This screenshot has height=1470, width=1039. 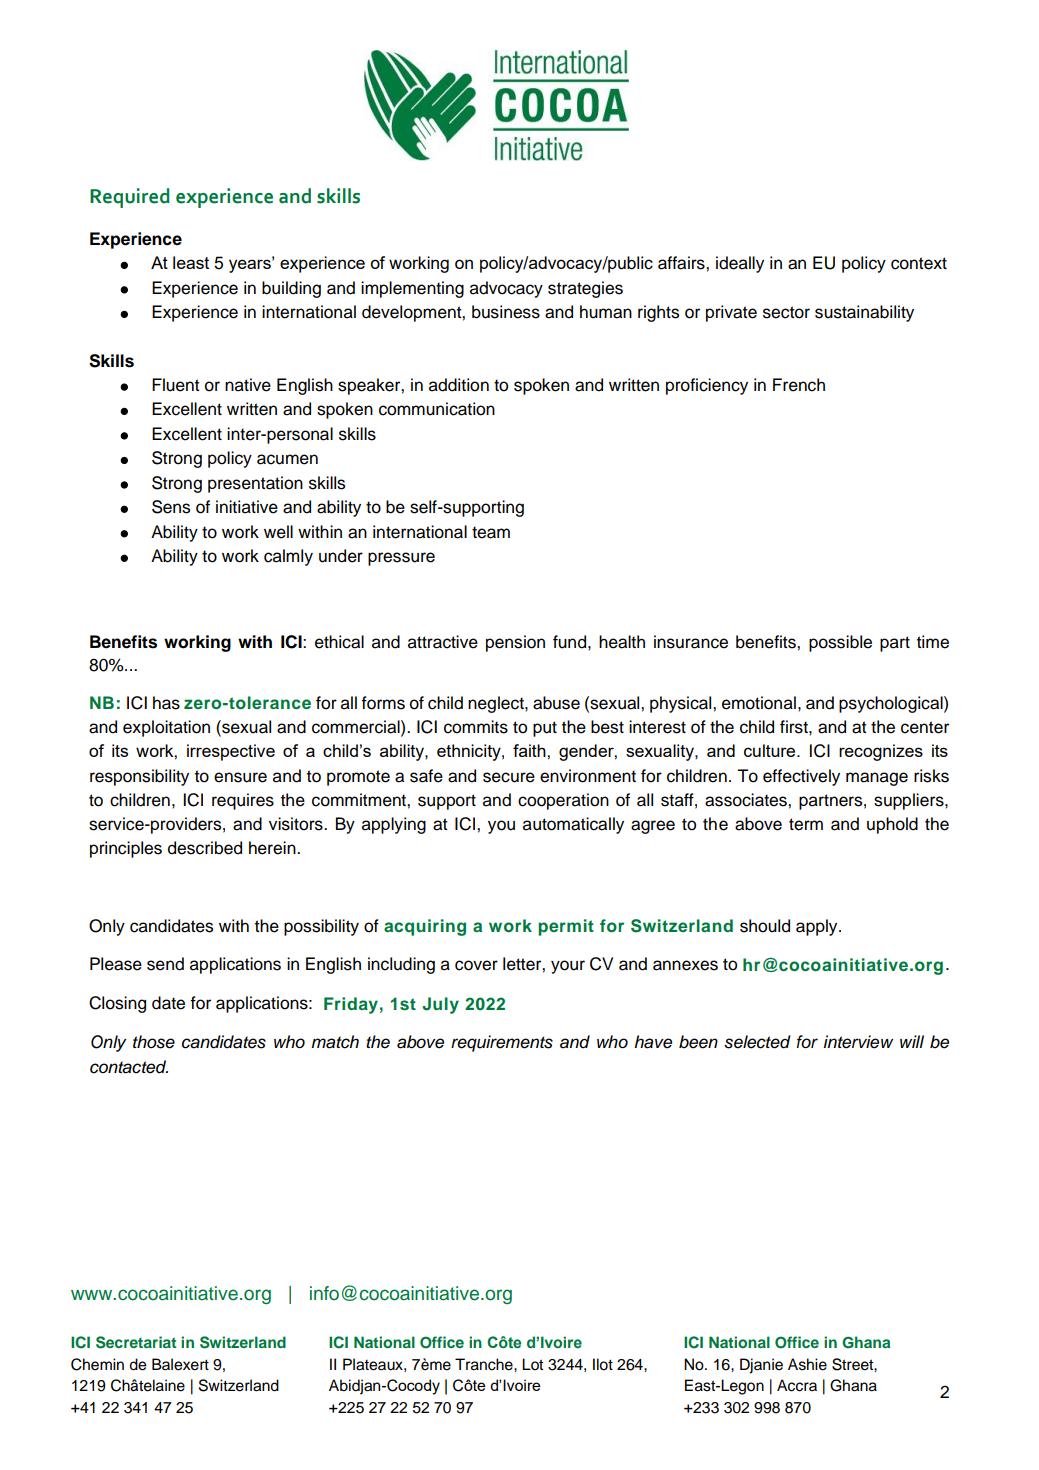 What do you see at coordinates (585, 289) in the screenshot?
I see `strategies` at bounding box center [585, 289].
